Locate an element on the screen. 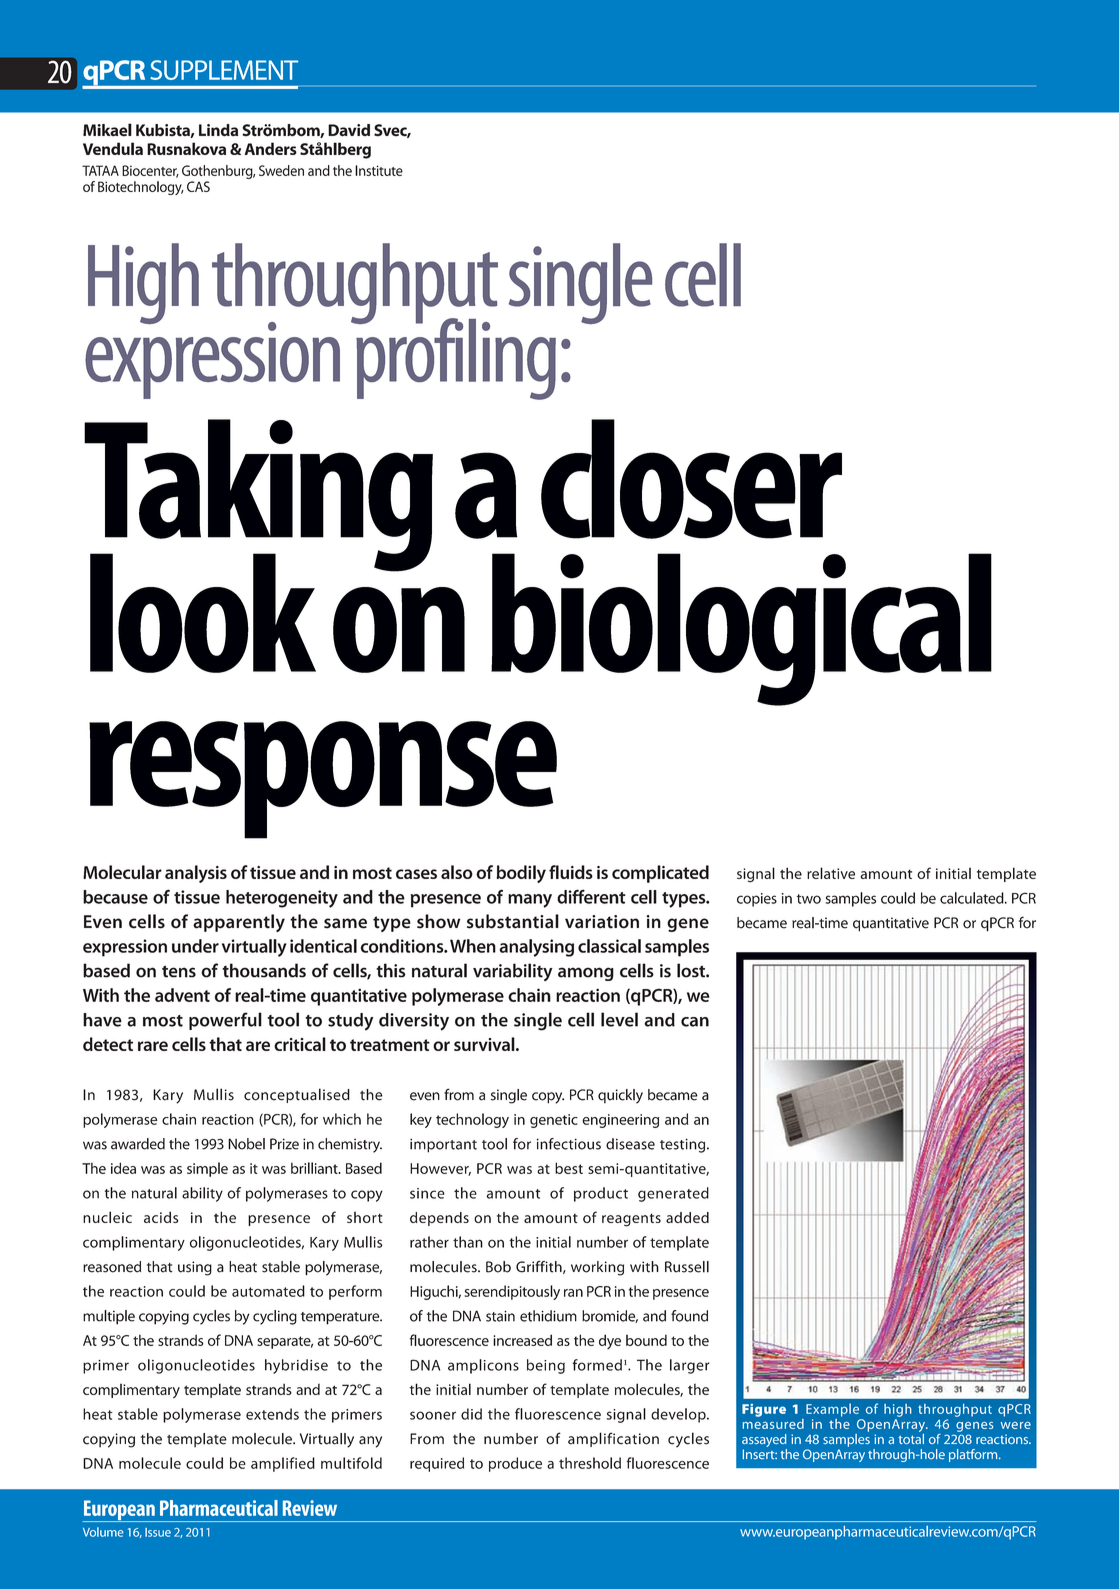  closer is located at coordinates (691, 479).
